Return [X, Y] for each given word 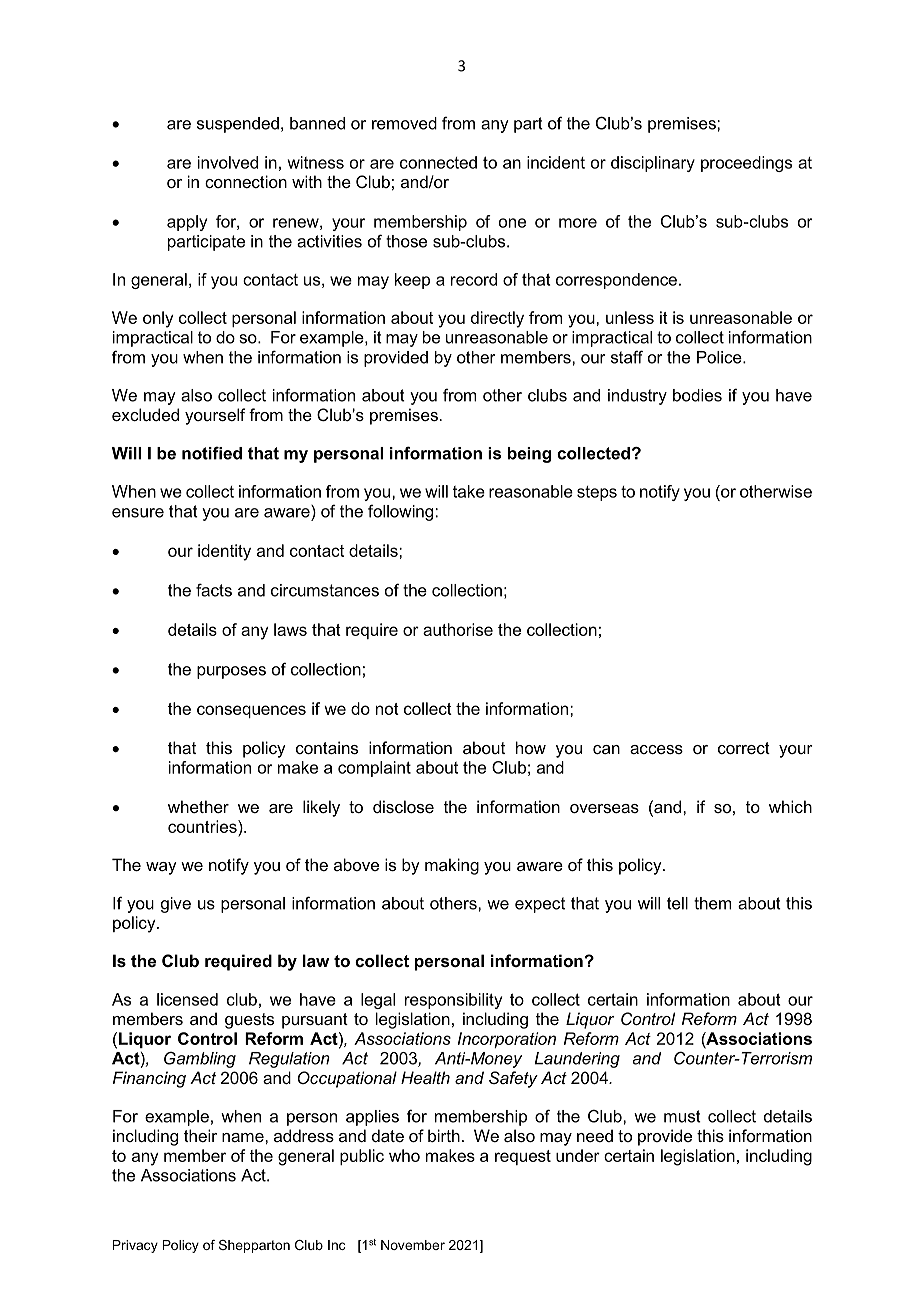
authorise [458, 629]
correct [744, 748]
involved [228, 162]
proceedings [746, 164]
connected [438, 162]
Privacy [135, 1246]
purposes [231, 672]
